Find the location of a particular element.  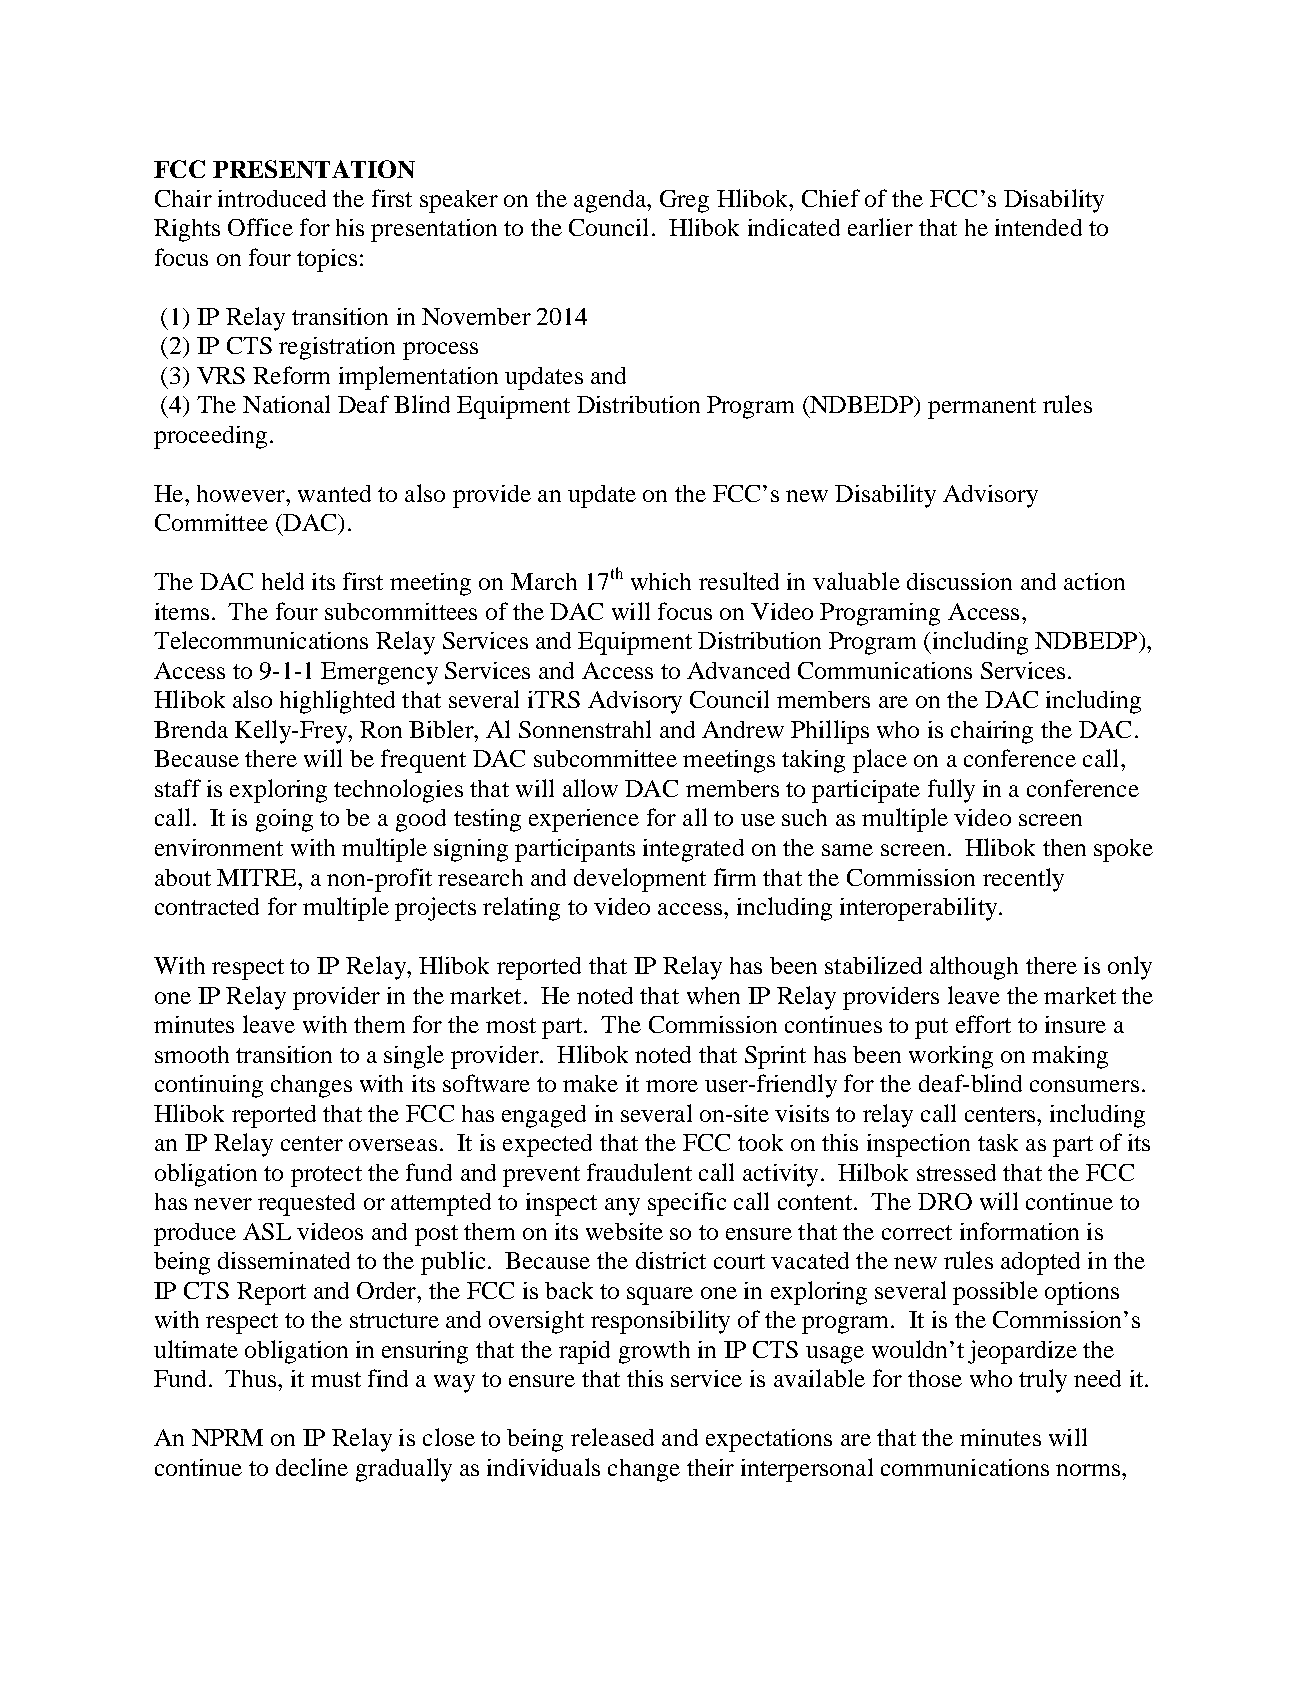

smooth is located at coordinates (192, 1054).
